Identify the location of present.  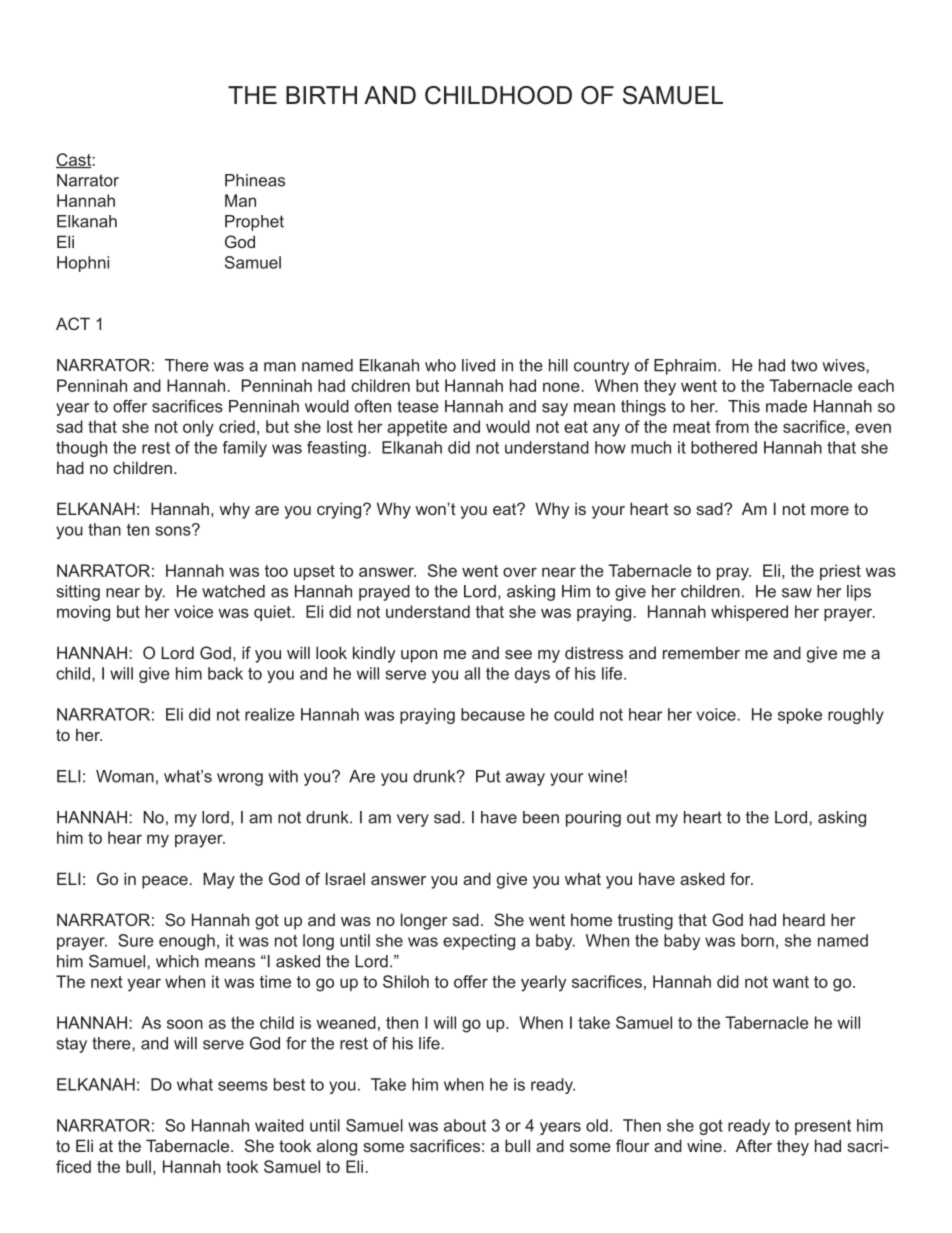
(823, 1127).
